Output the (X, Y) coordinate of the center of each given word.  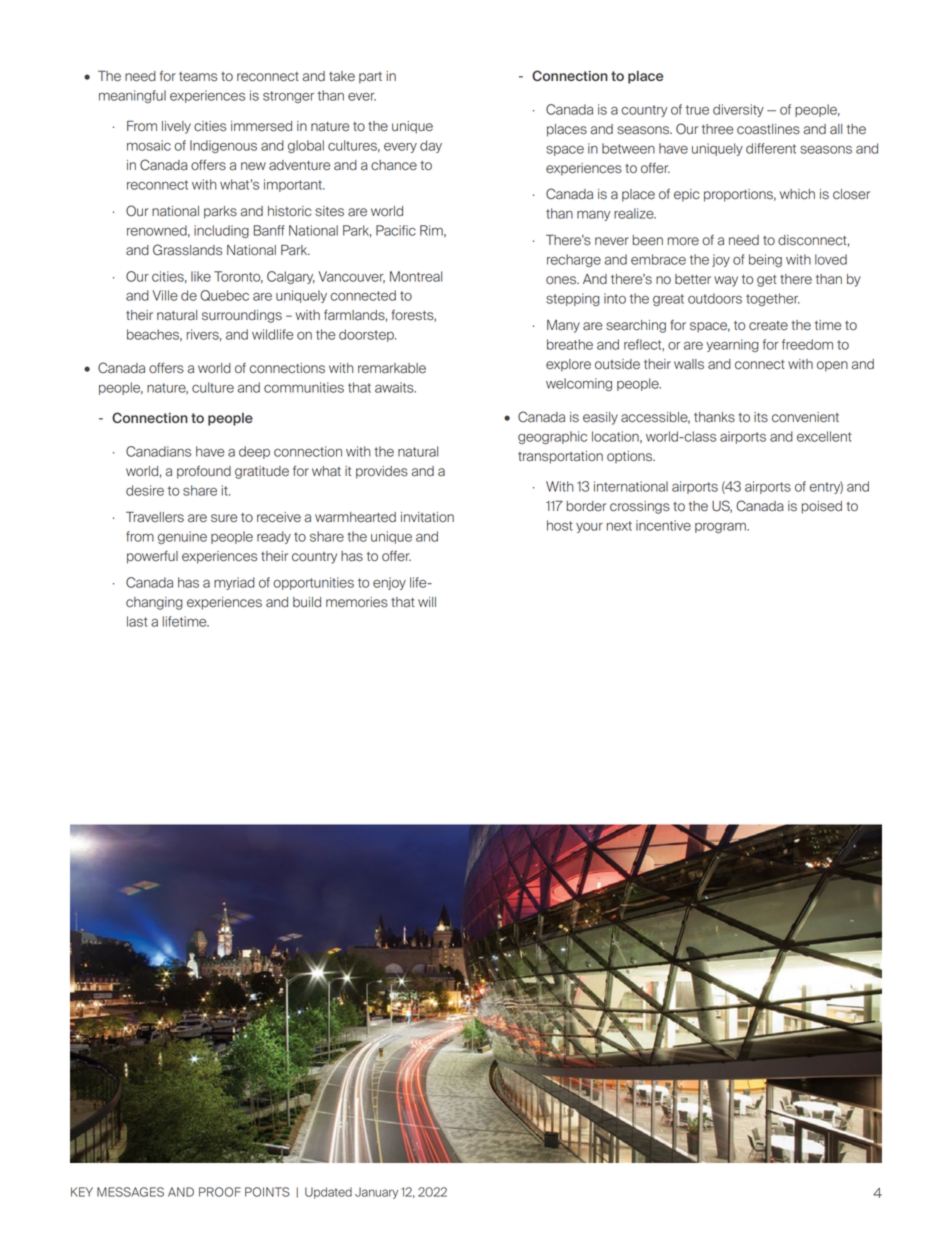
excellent (824, 436)
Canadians (158, 451)
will (427, 602)
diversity (738, 110)
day (431, 146)
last (137, 621)
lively (176, 127)
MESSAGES (130, 1192)
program (721, 527)
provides (382, 472)
